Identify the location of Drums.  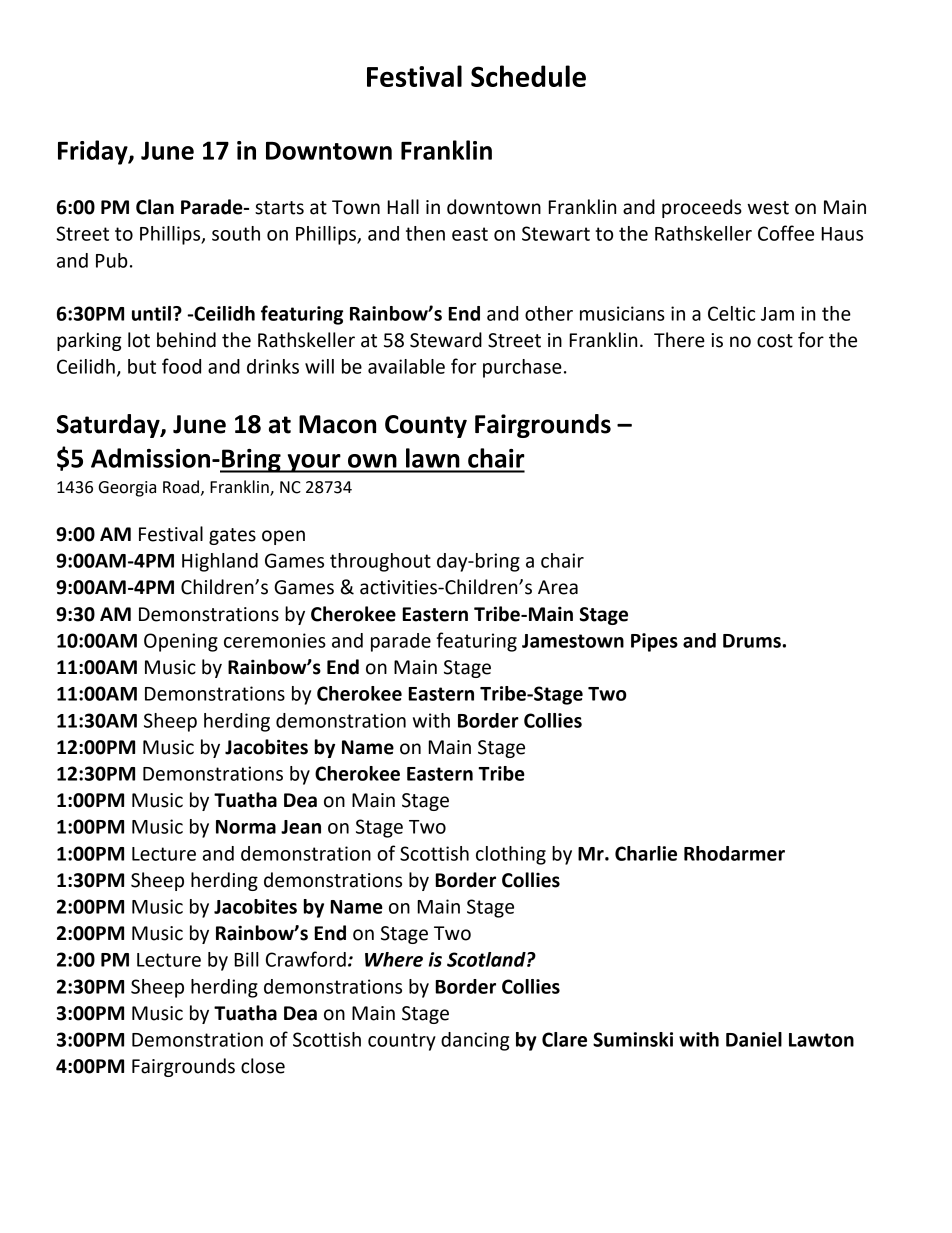
(752, 641).
